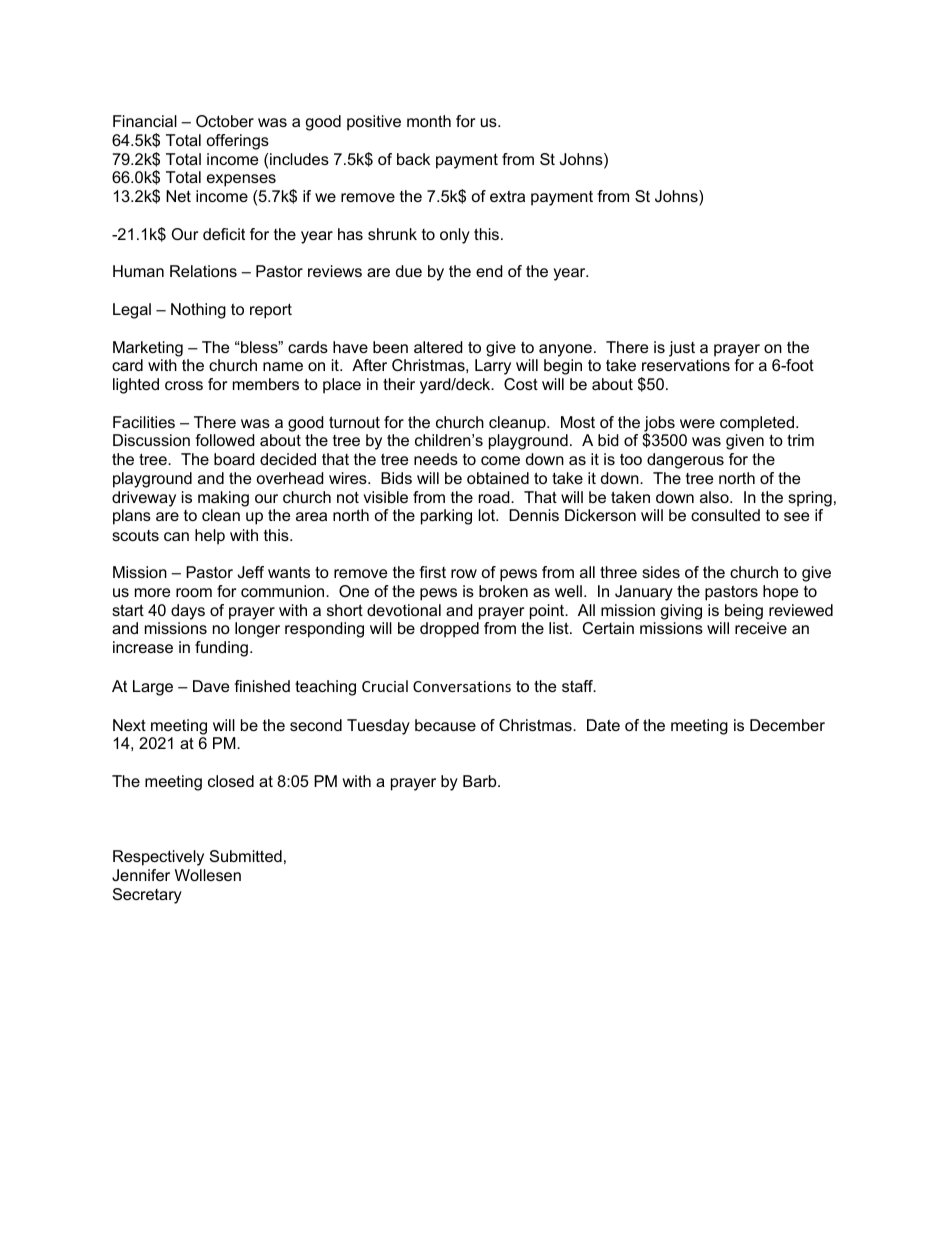 The image size is (952, 1233). Describe the element at coordinates (493, 367) in the image. I see `Larry` at that location.
